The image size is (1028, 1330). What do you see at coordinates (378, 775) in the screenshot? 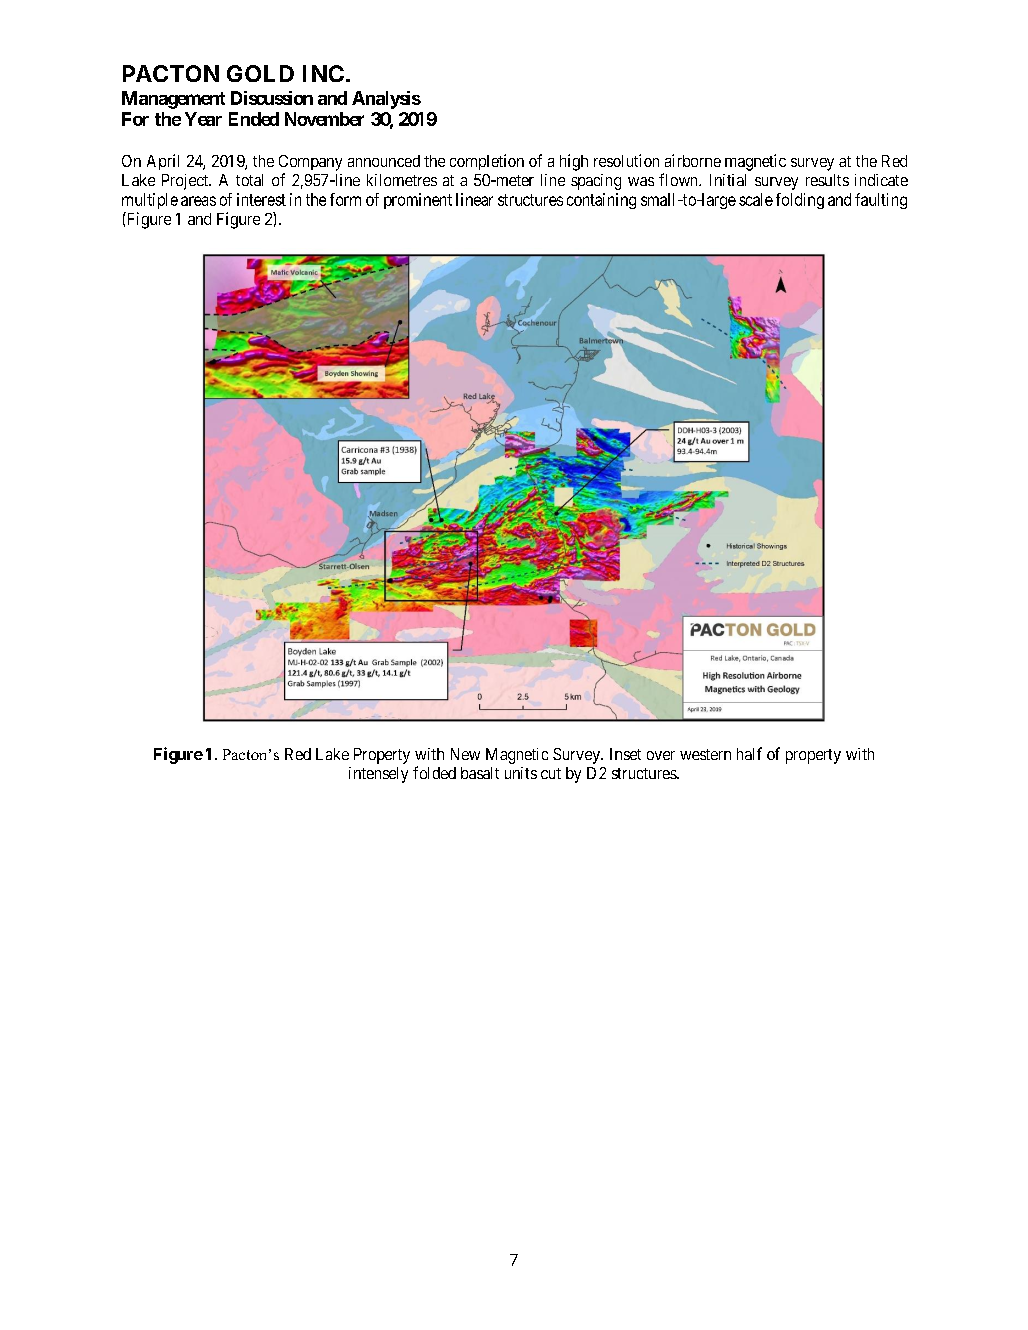
I see `intensely` at bounding box center [378, 775].
